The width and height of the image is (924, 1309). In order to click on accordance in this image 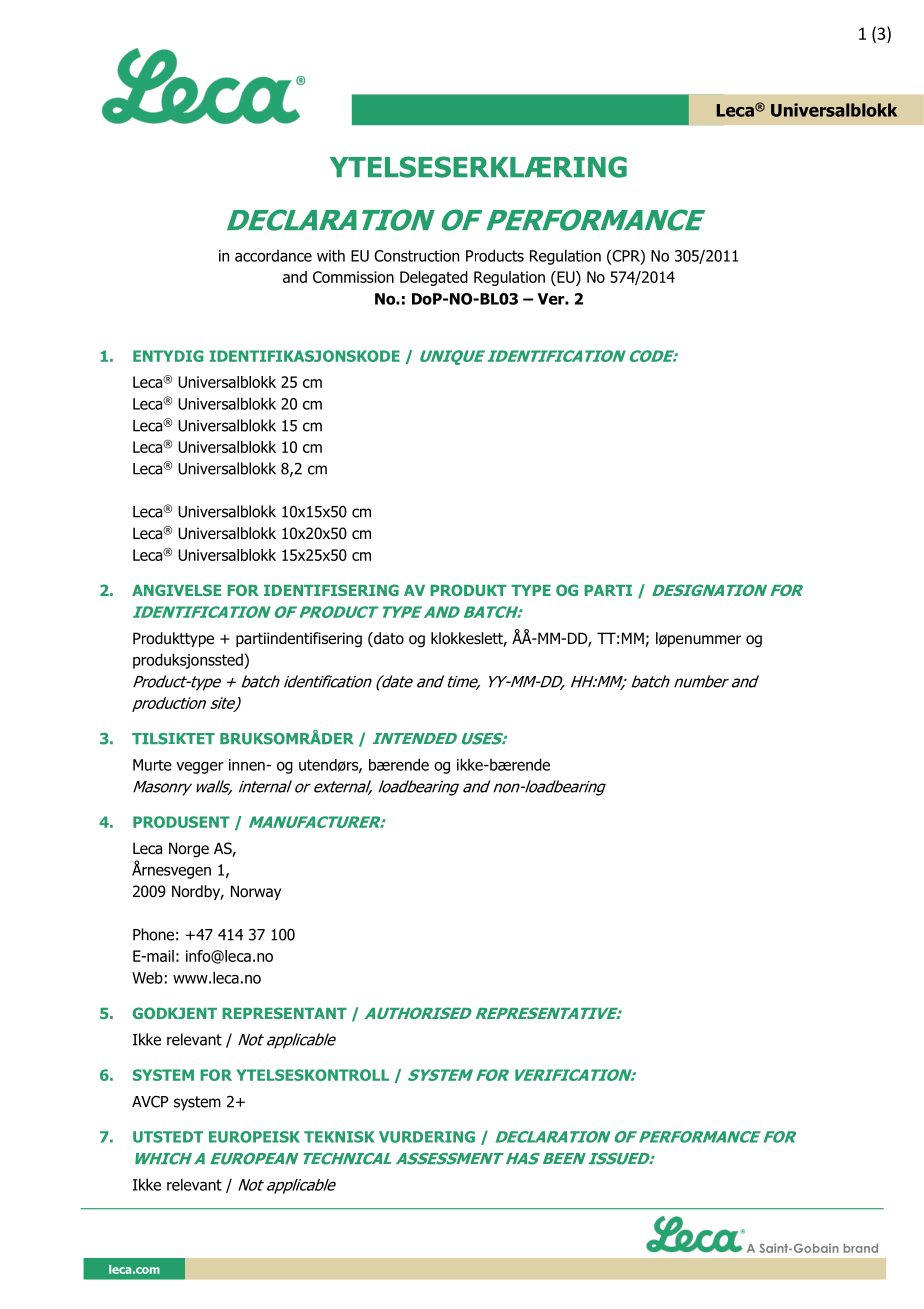, I will do `click(273, 255)`.
